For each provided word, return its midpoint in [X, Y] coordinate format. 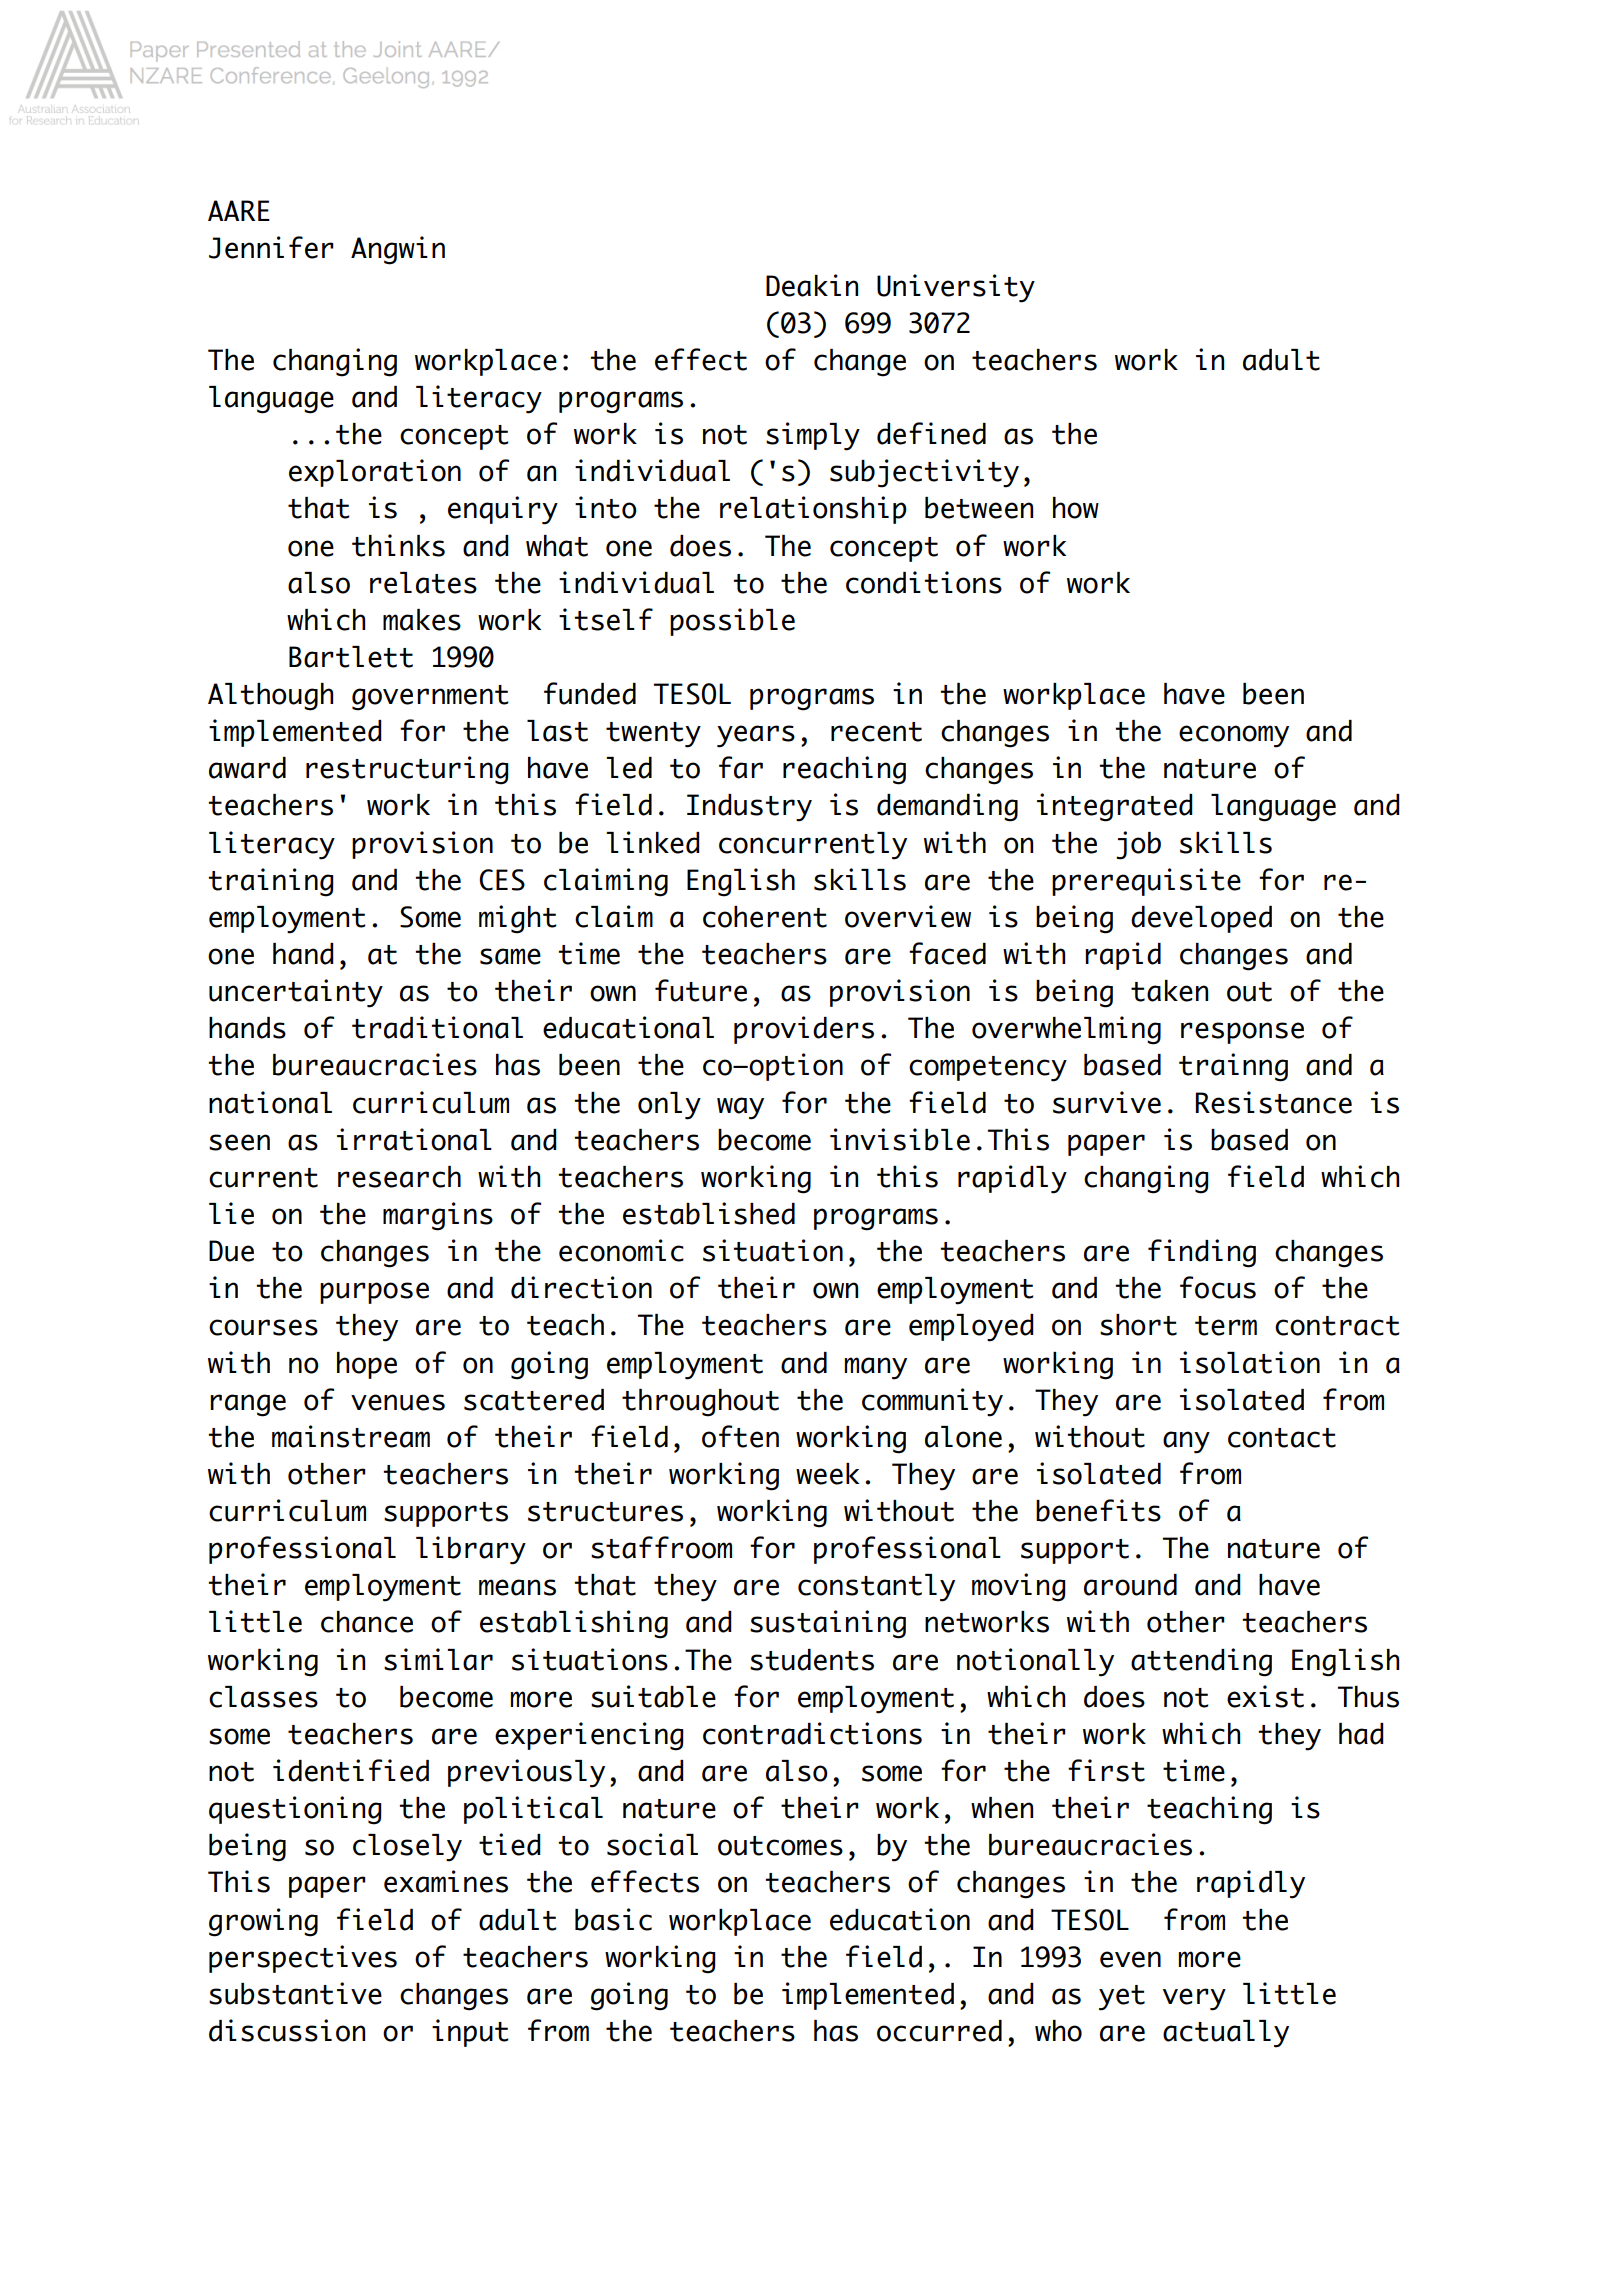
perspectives [303, 1959]
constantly [876, 1588]
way [740, 1108]
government [430, 698]
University [956, 288]
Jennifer [271, 247]
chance [367, 1622]
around [1130, 1585]
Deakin [812, 285]
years [756, 736]
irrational [414, 1139]
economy [1234, 736]
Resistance [1273, 1102]
